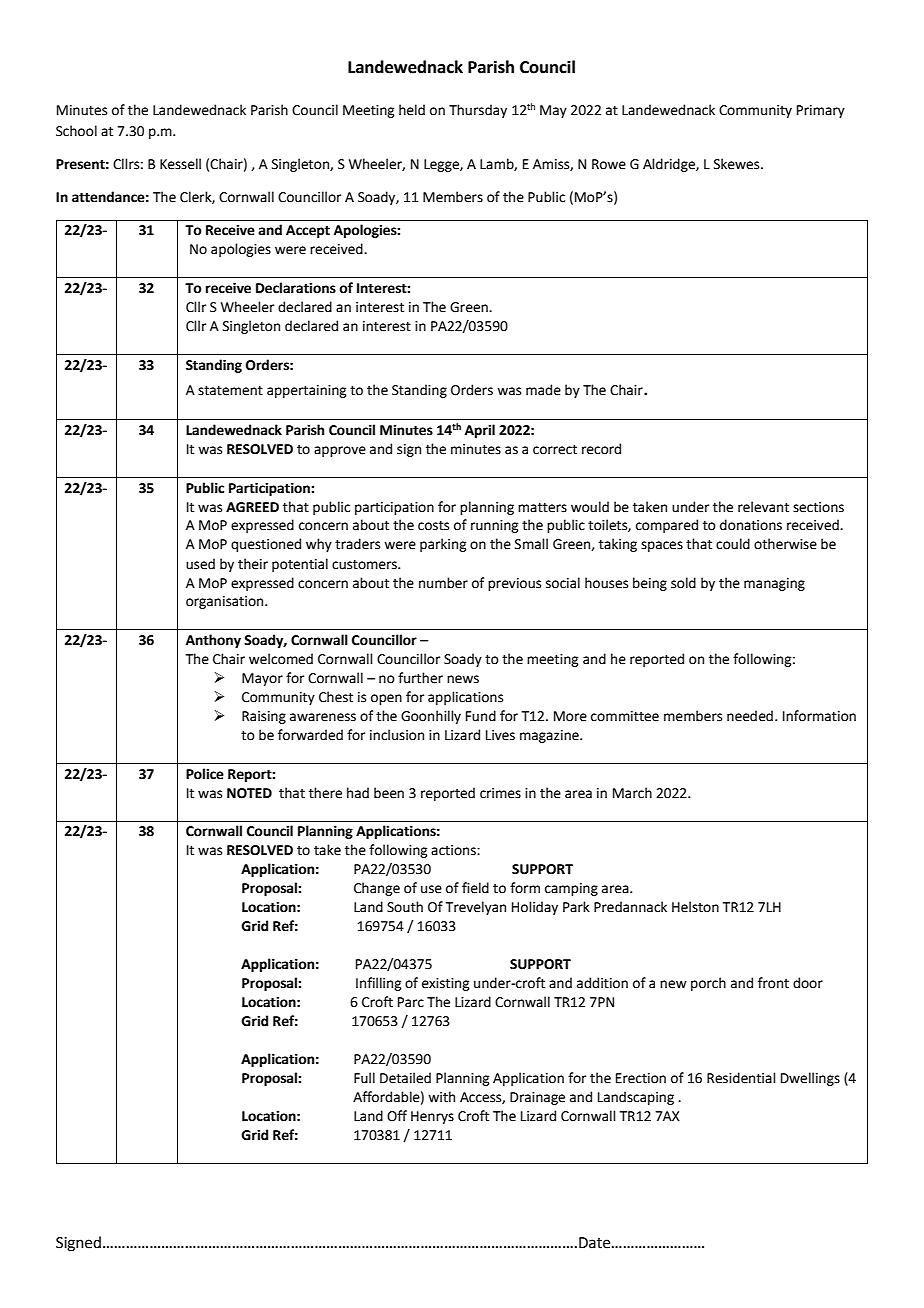  Describe the element at coordinates (441, 1097) in the screenshot. I see `with` at that location.
